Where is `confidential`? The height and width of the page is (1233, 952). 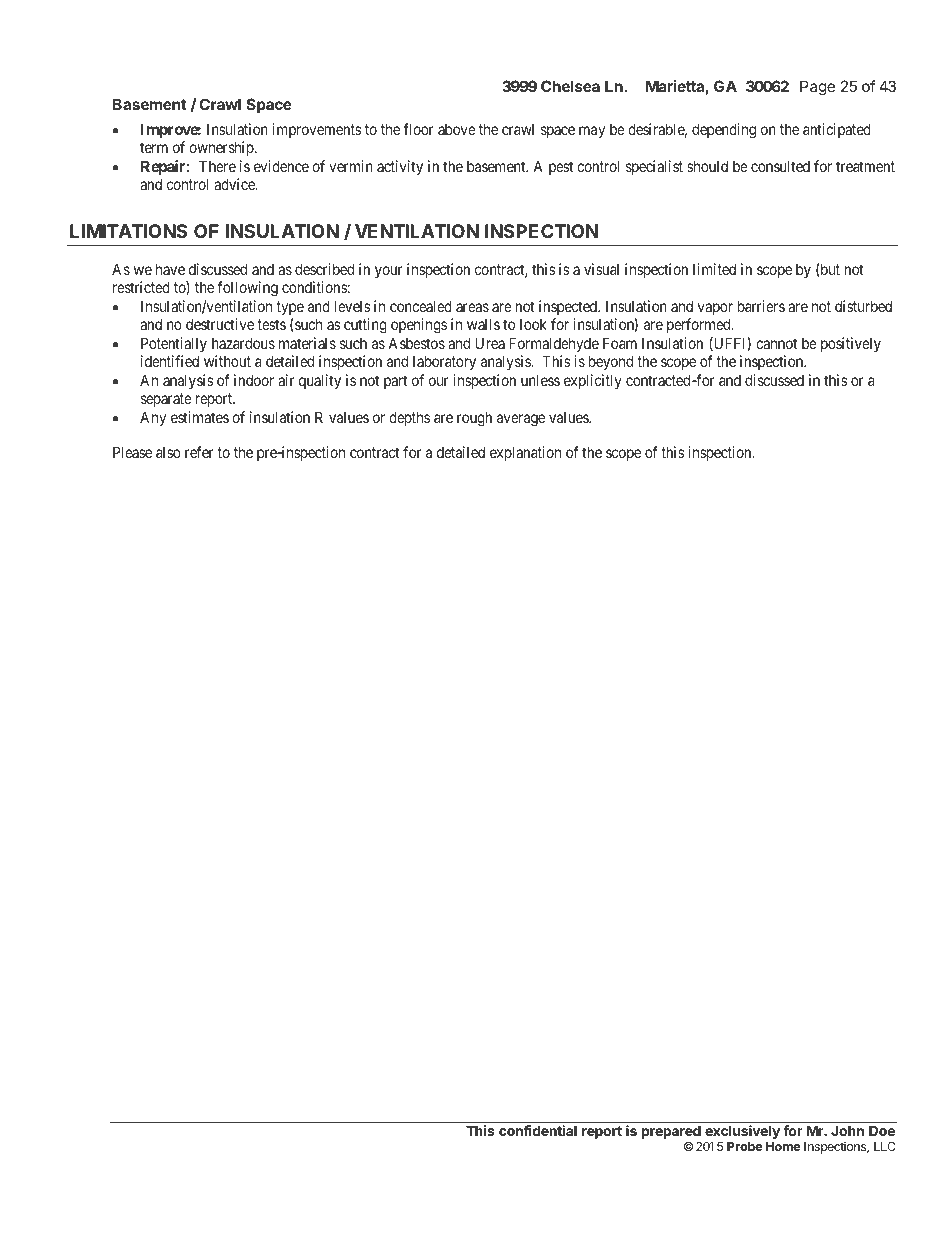
confidential is located at coordinates (538, 1130).
